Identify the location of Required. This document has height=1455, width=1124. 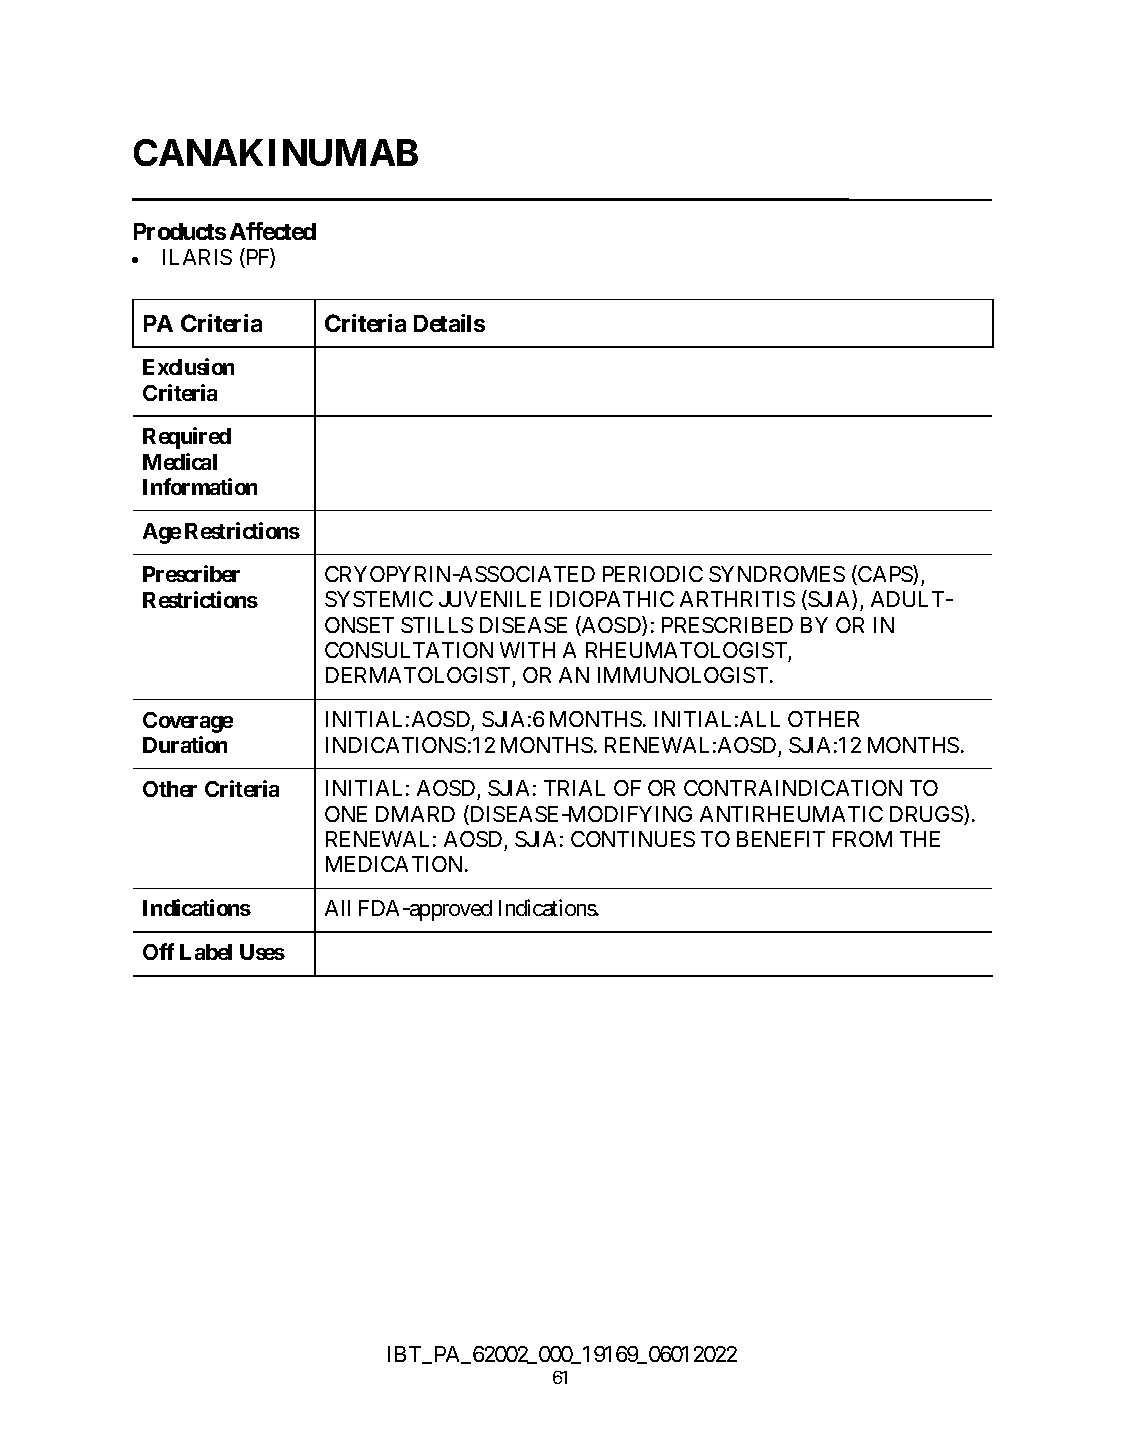
(187, 438).
